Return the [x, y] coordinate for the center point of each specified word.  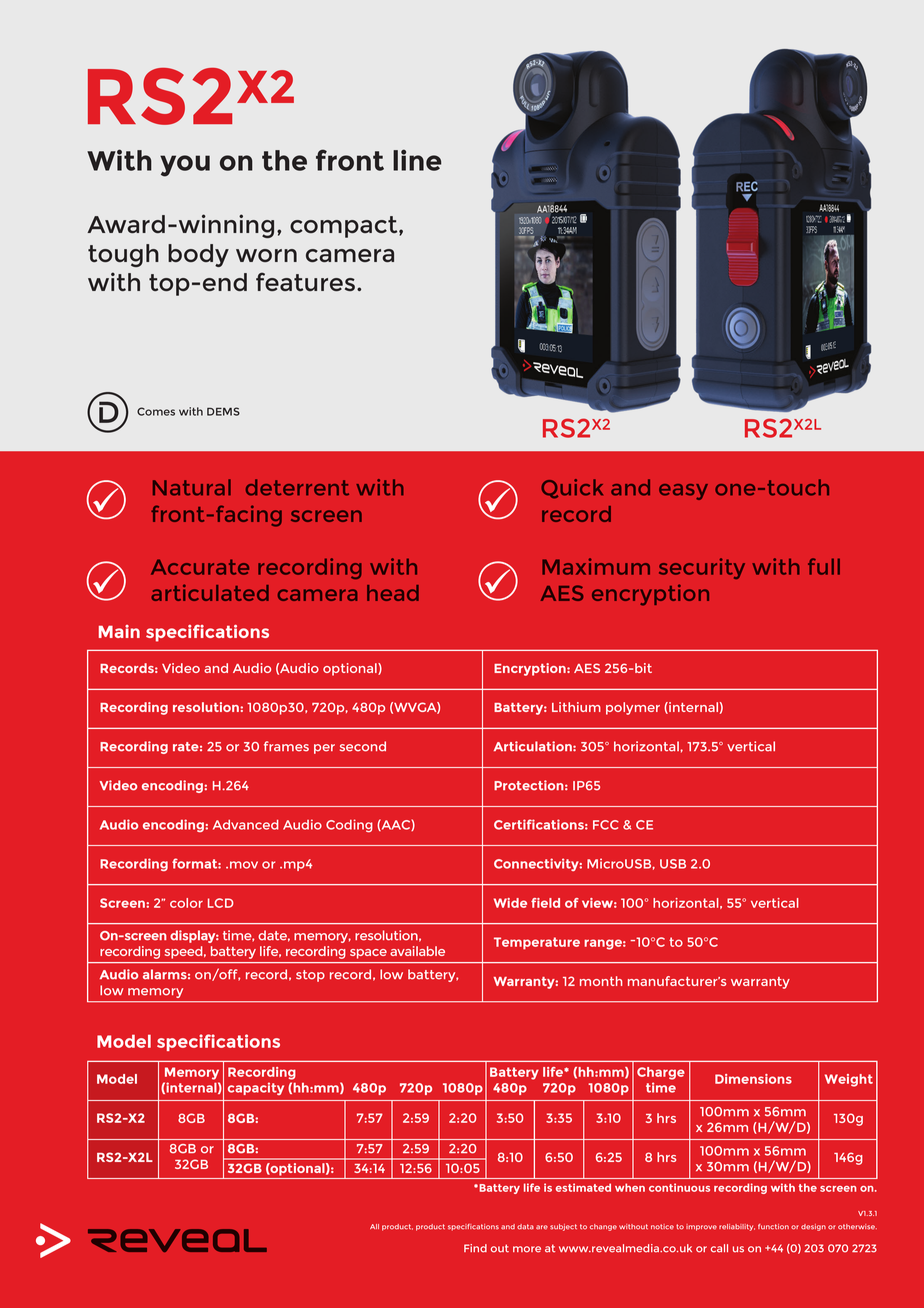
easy [683, 492]
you [185, 166]
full [824, 566]
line [417, 160]
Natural [192, 487]
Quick [572, 489]
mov [244, 865]
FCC [606, 825]
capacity [256, 1088]
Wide [510, 903]
